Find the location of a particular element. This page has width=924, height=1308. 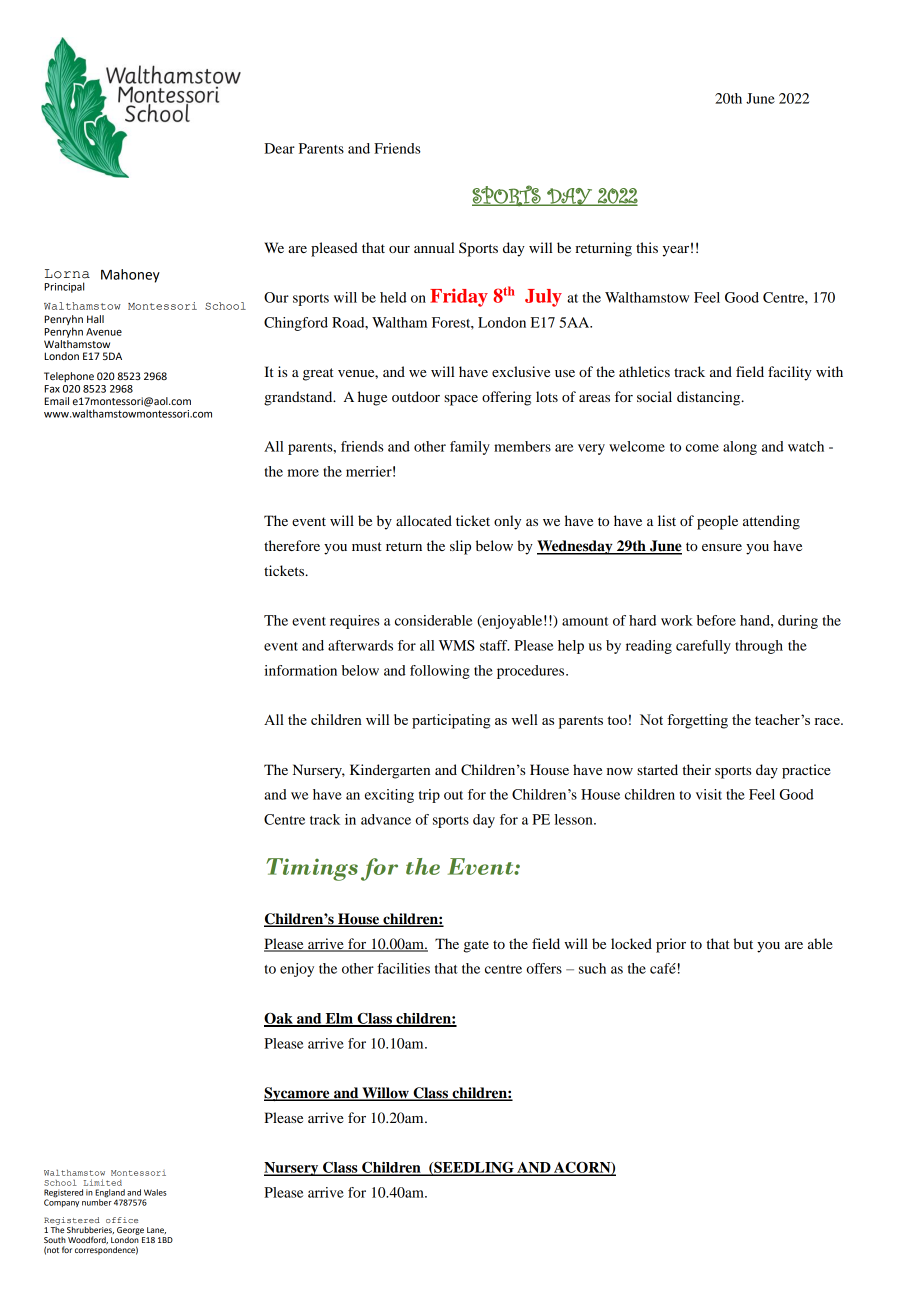

forgetting is located at coordinates (697, 721).
